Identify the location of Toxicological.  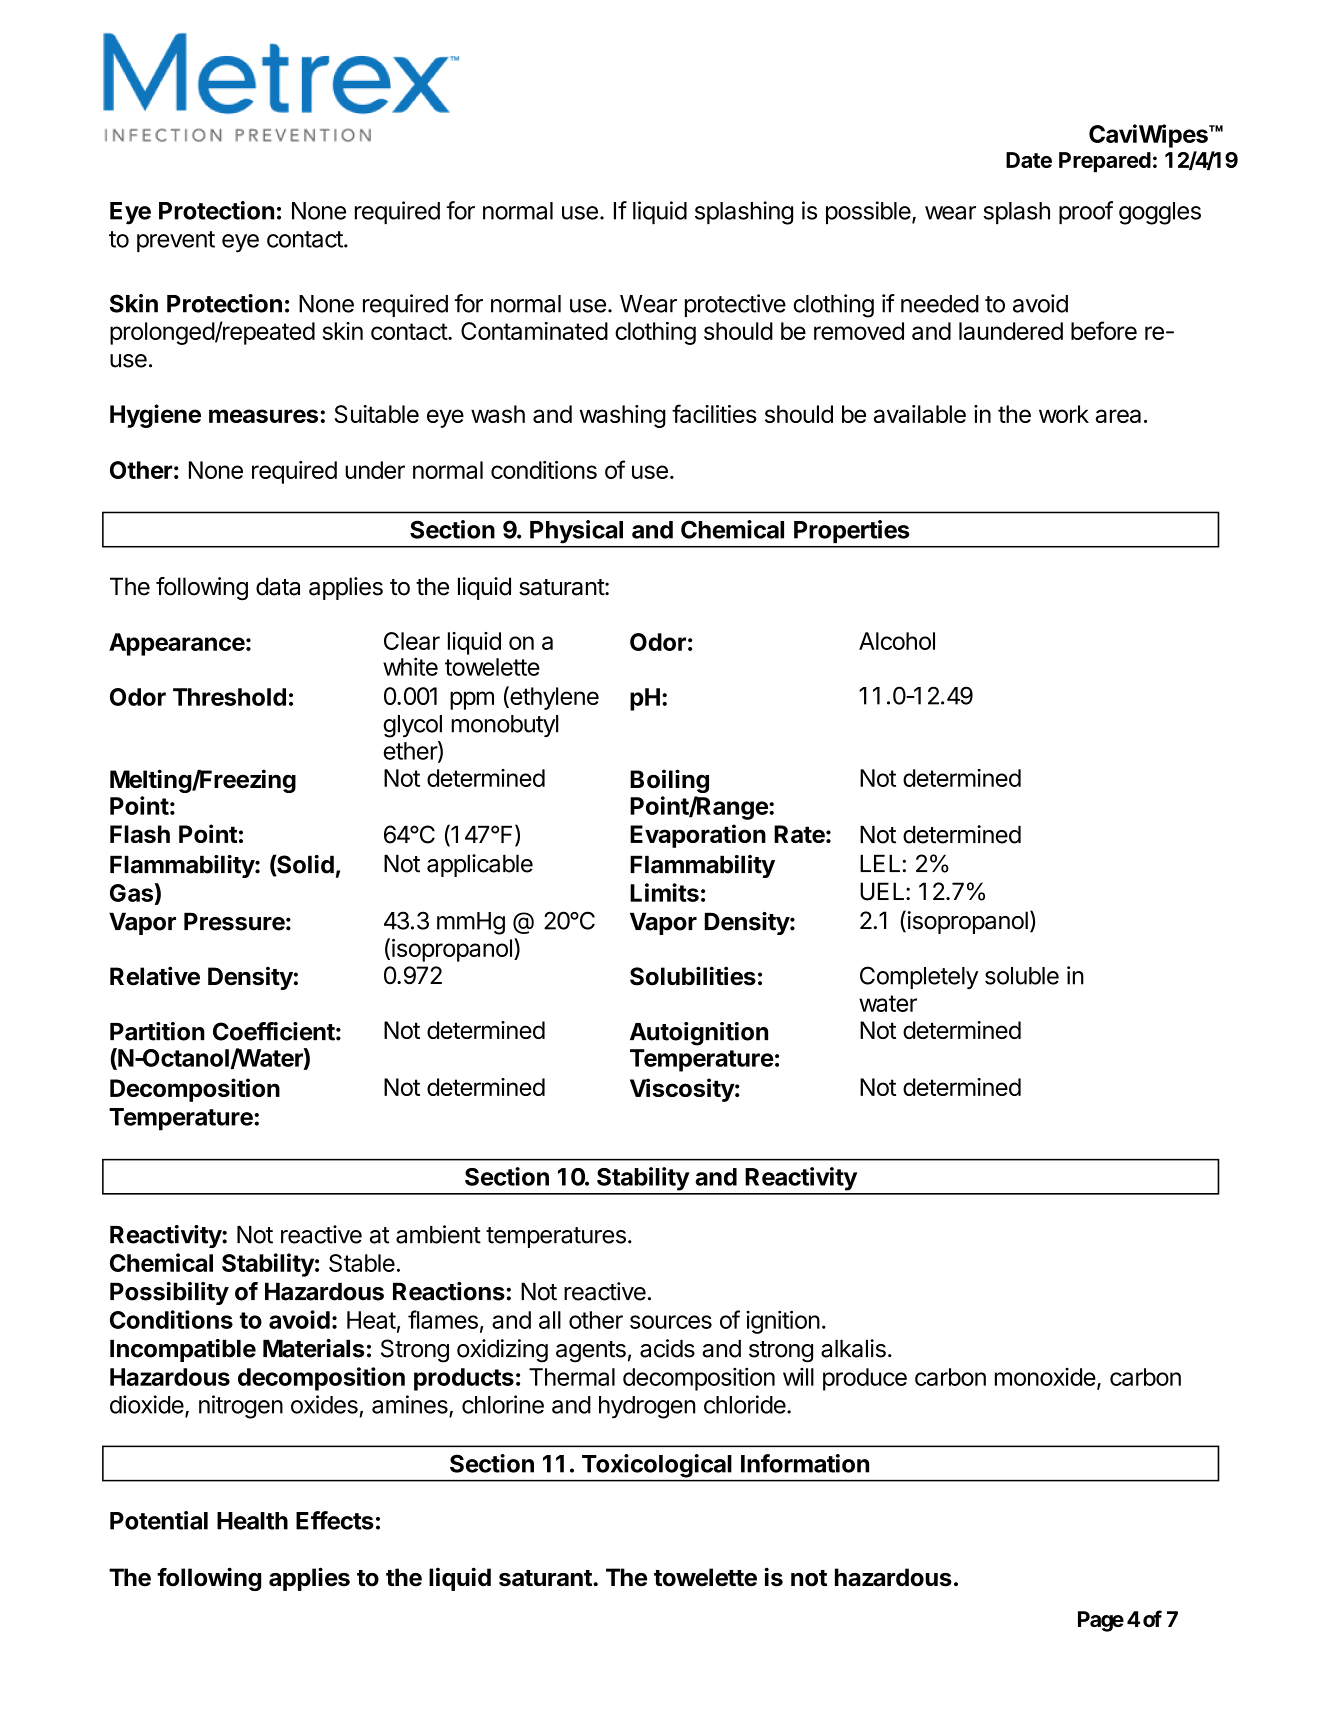
(656, 1466).
